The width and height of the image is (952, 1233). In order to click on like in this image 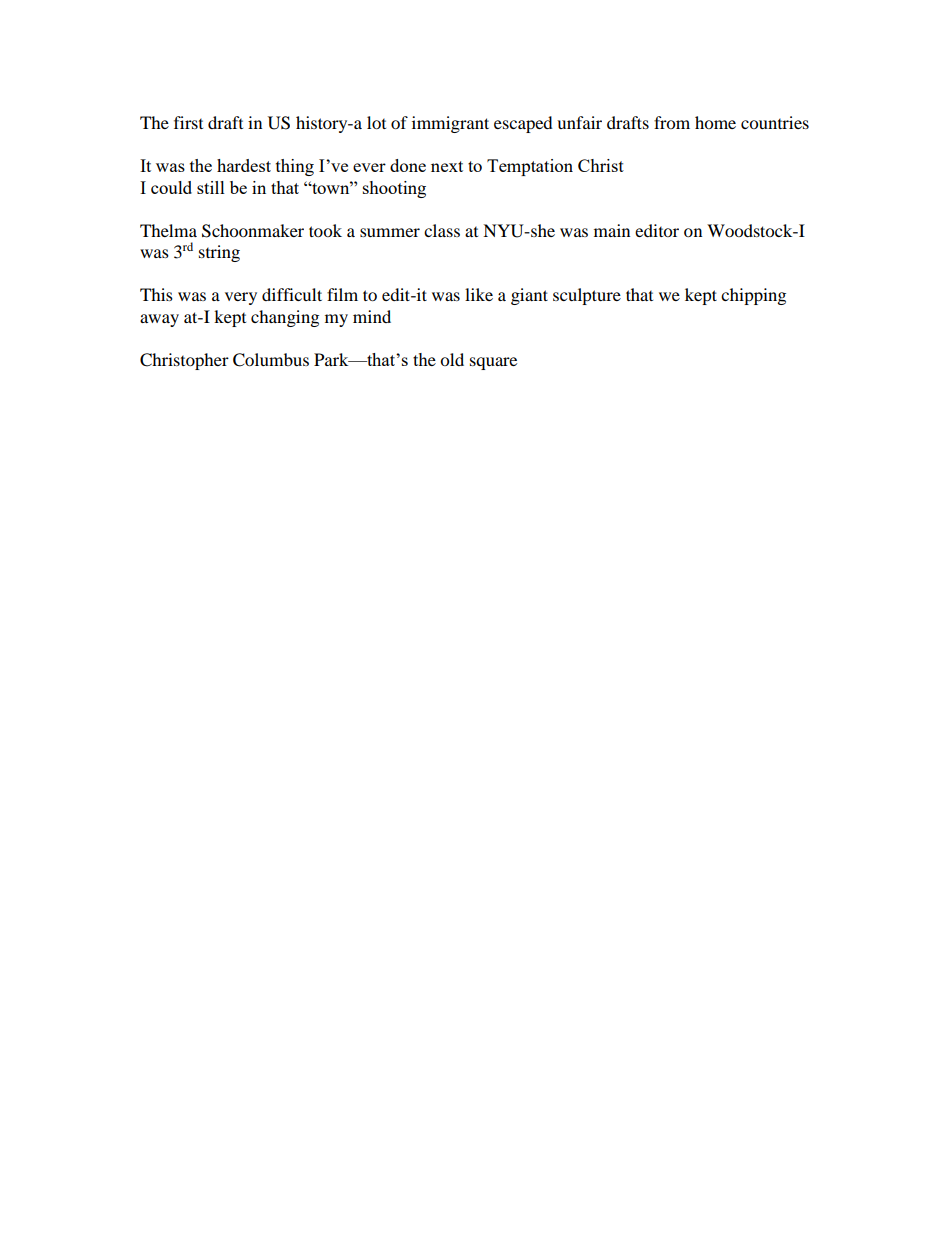, I will do `click(479, 294)`.
